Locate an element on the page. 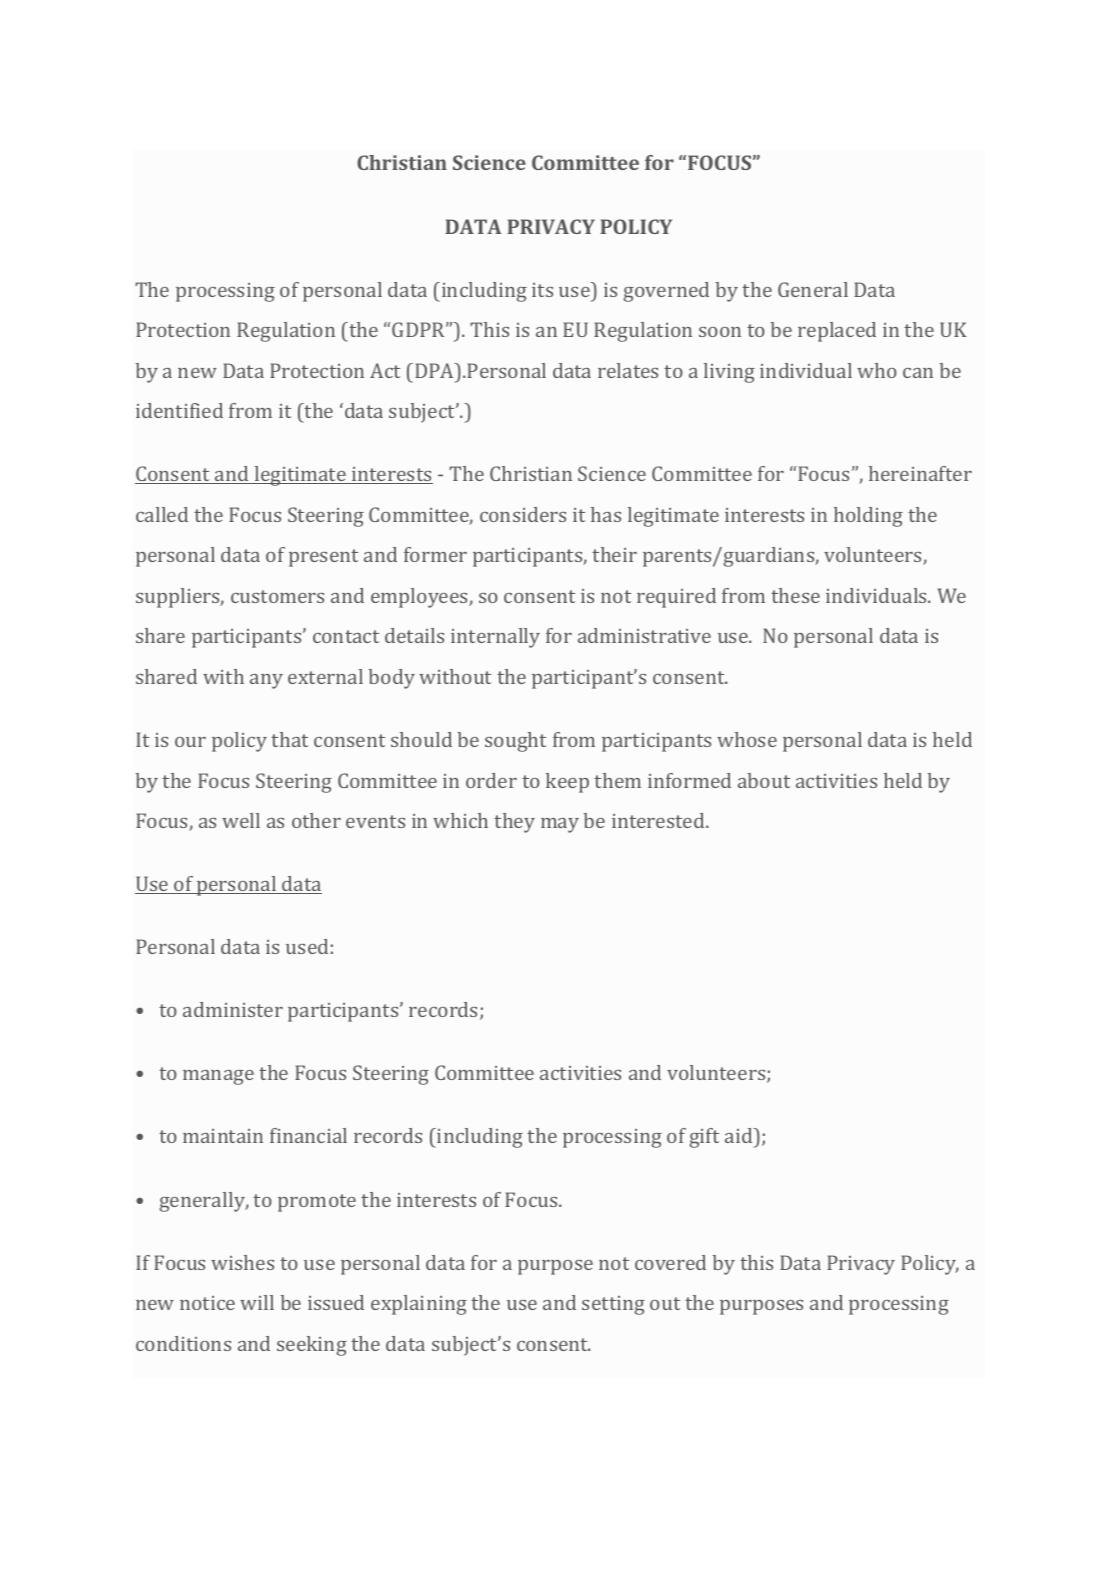 This page has width=1117, height=1580. will is located at coordinates (257, 1302).
